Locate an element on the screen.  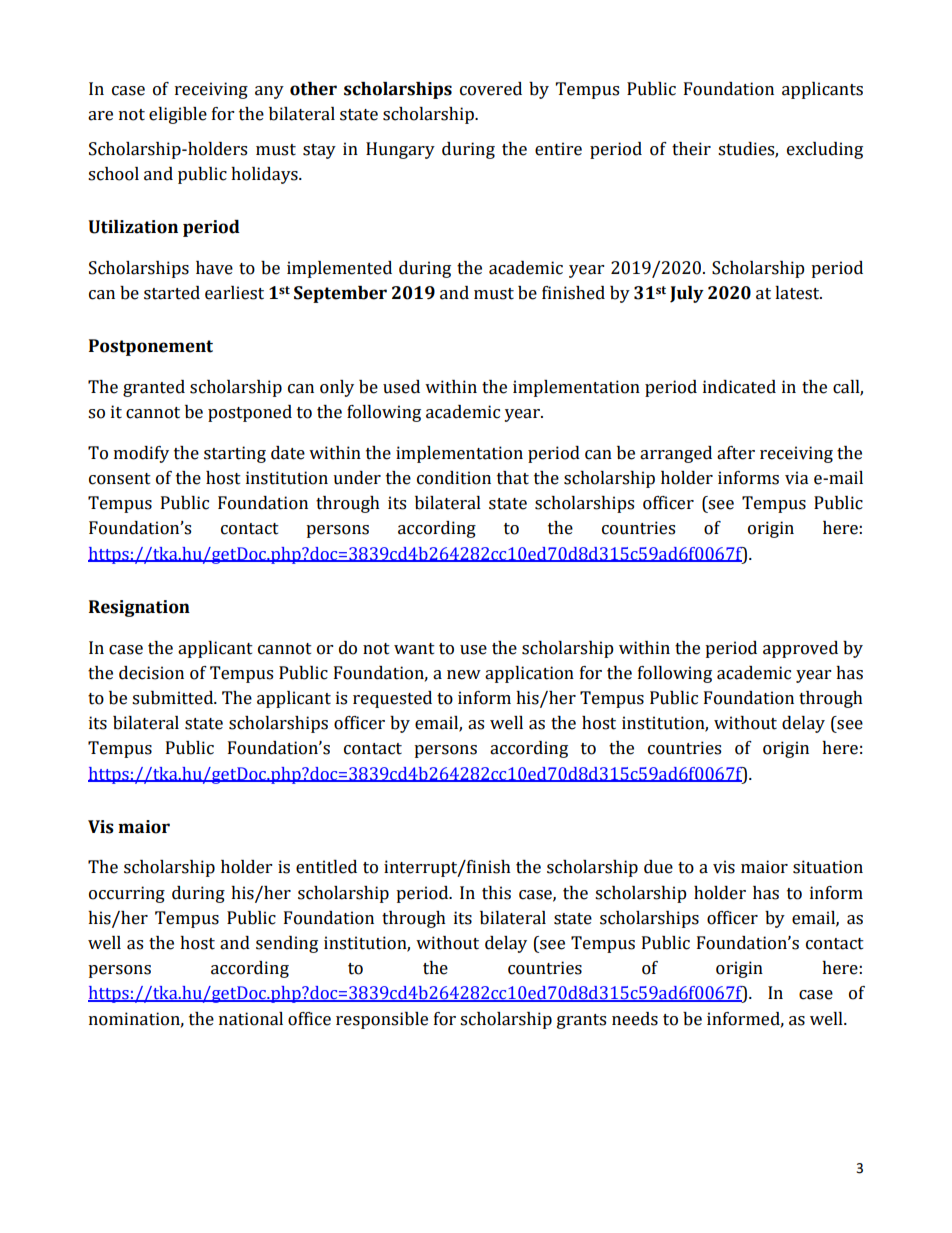
responsible is located at coordinates (382, 1020).
